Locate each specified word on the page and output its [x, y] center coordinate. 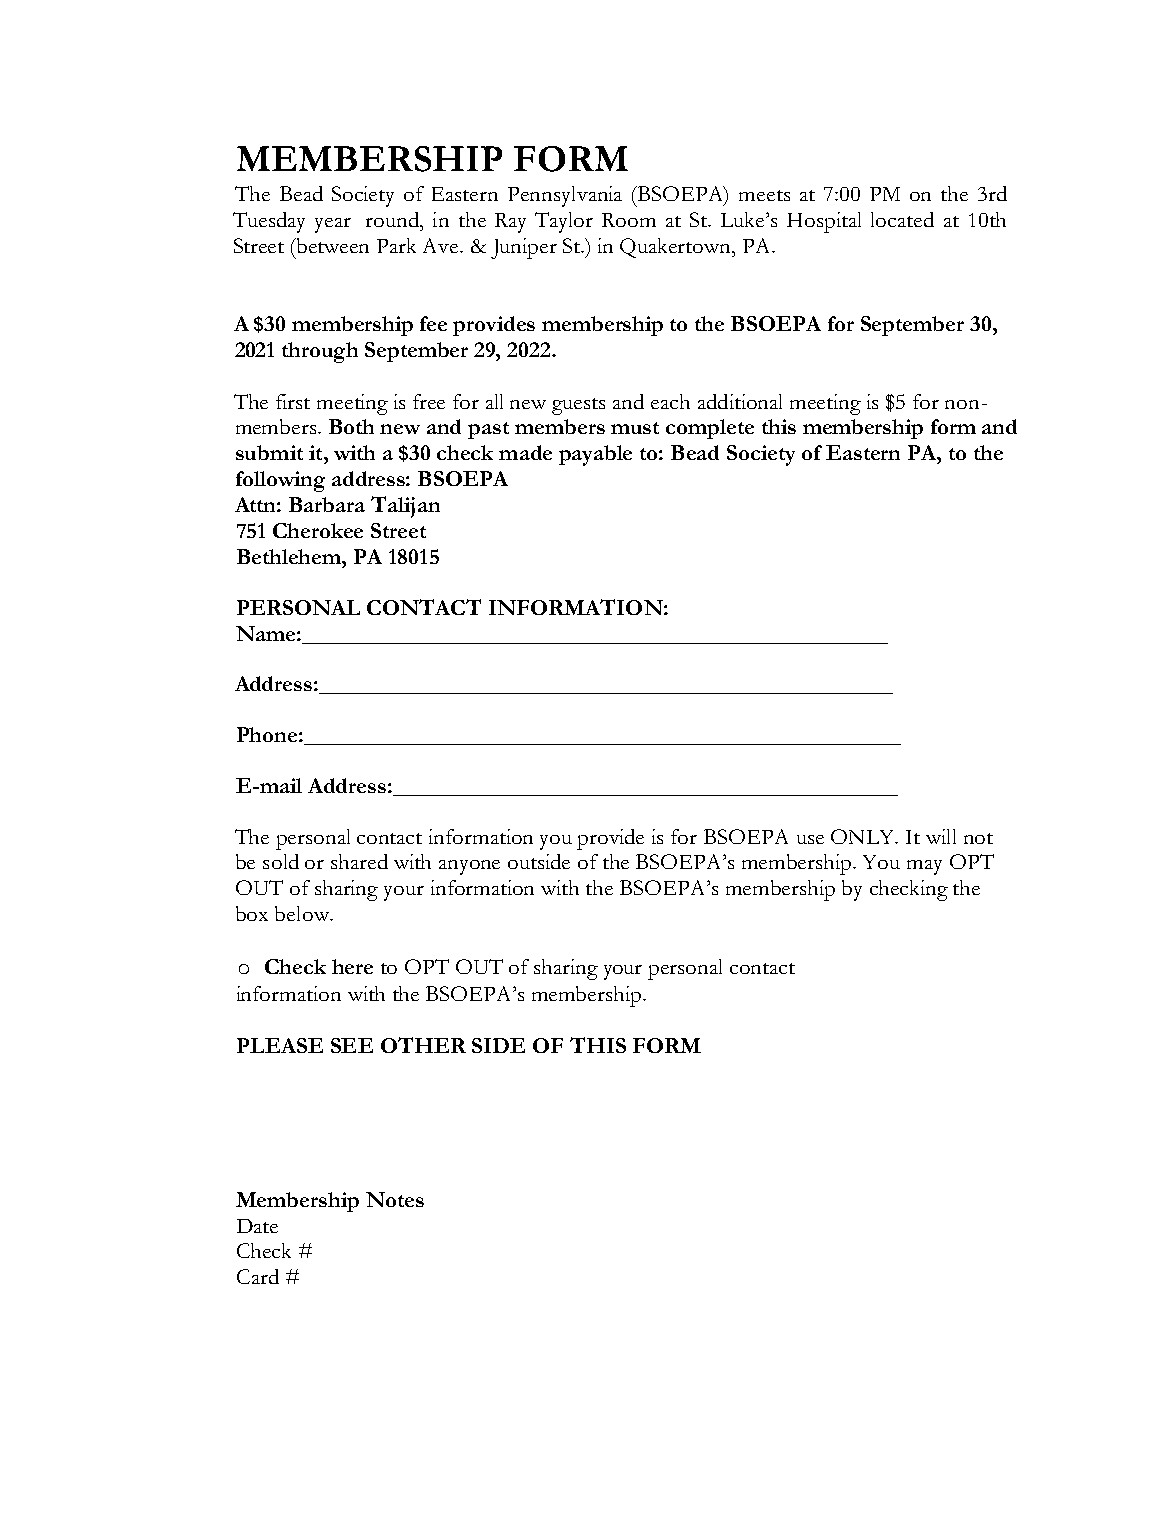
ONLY [864, 836]
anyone [469, 867]
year [333, 225]
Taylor [564, 222]
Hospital [824, 222]
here [352, 966]
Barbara [327, 504]
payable [595, 455]
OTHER [423, 1045]
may [924, 867]
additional [740, 401]
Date [257, 1226]
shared [359, 861]
